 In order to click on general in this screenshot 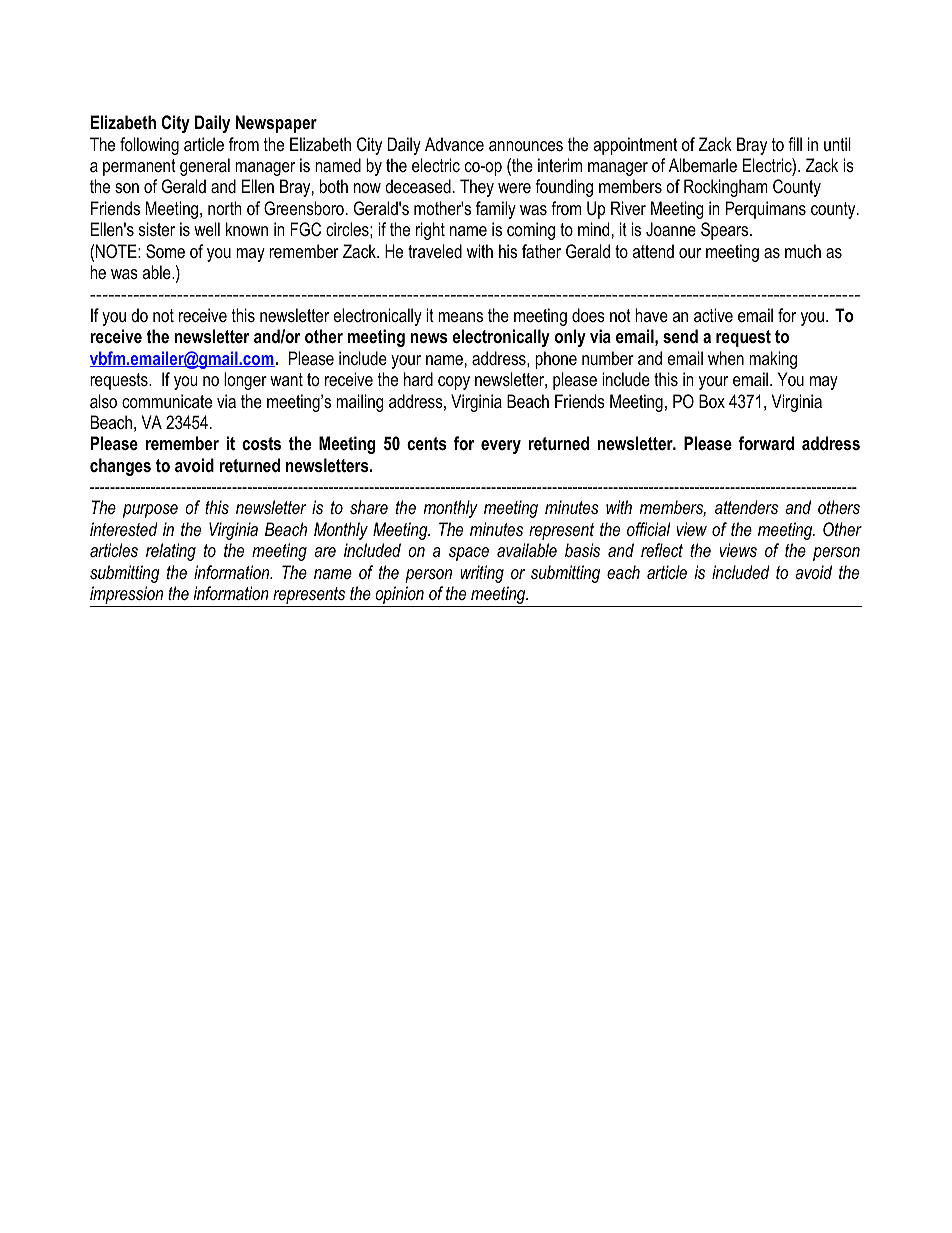, I will do `click(205, 167)`.
